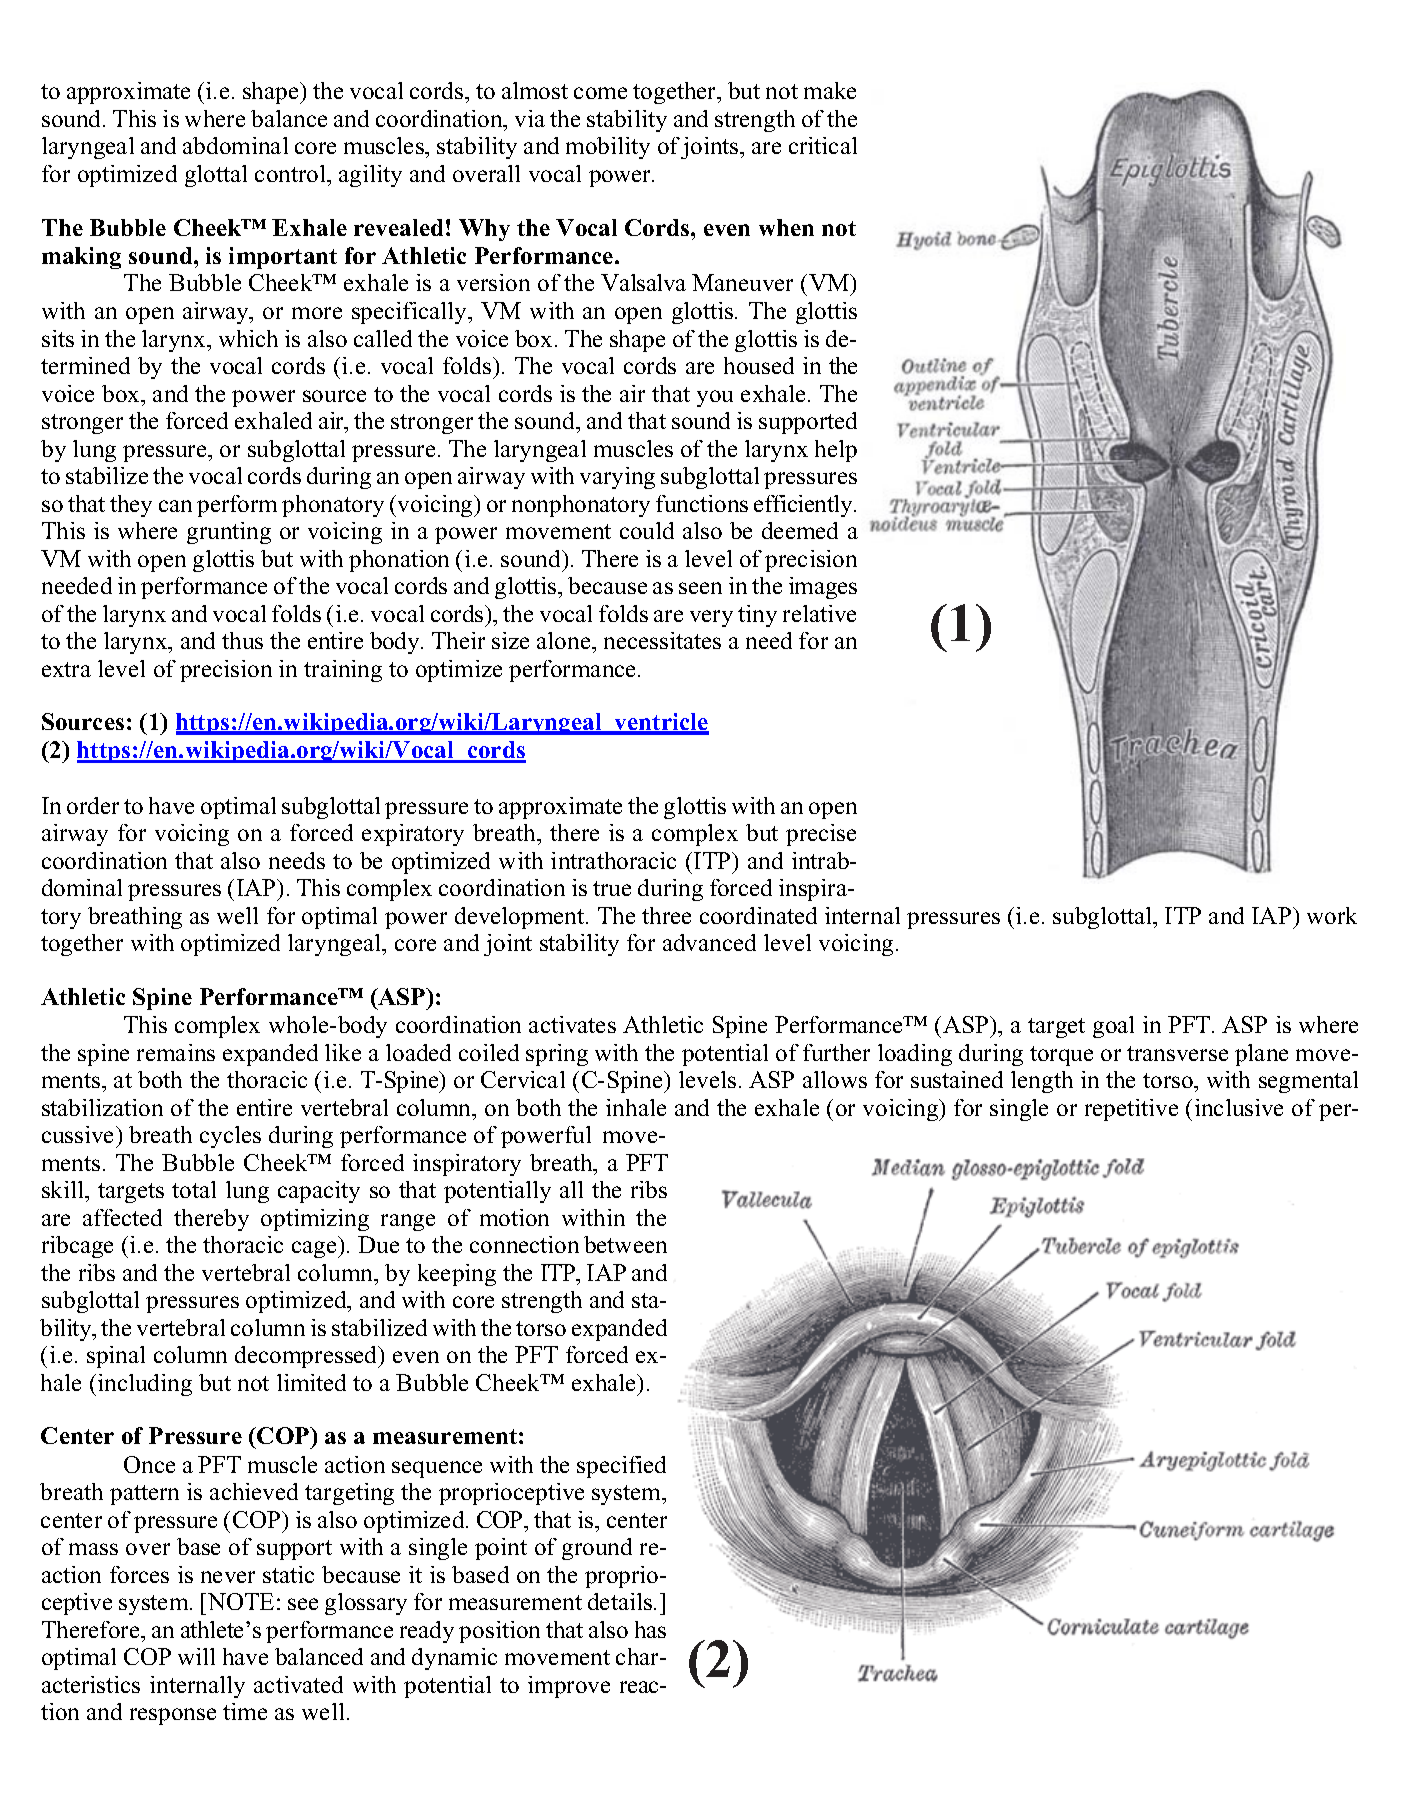  Describe the element at coordinates (823, 145) in the page. I see `critical` at that location.
